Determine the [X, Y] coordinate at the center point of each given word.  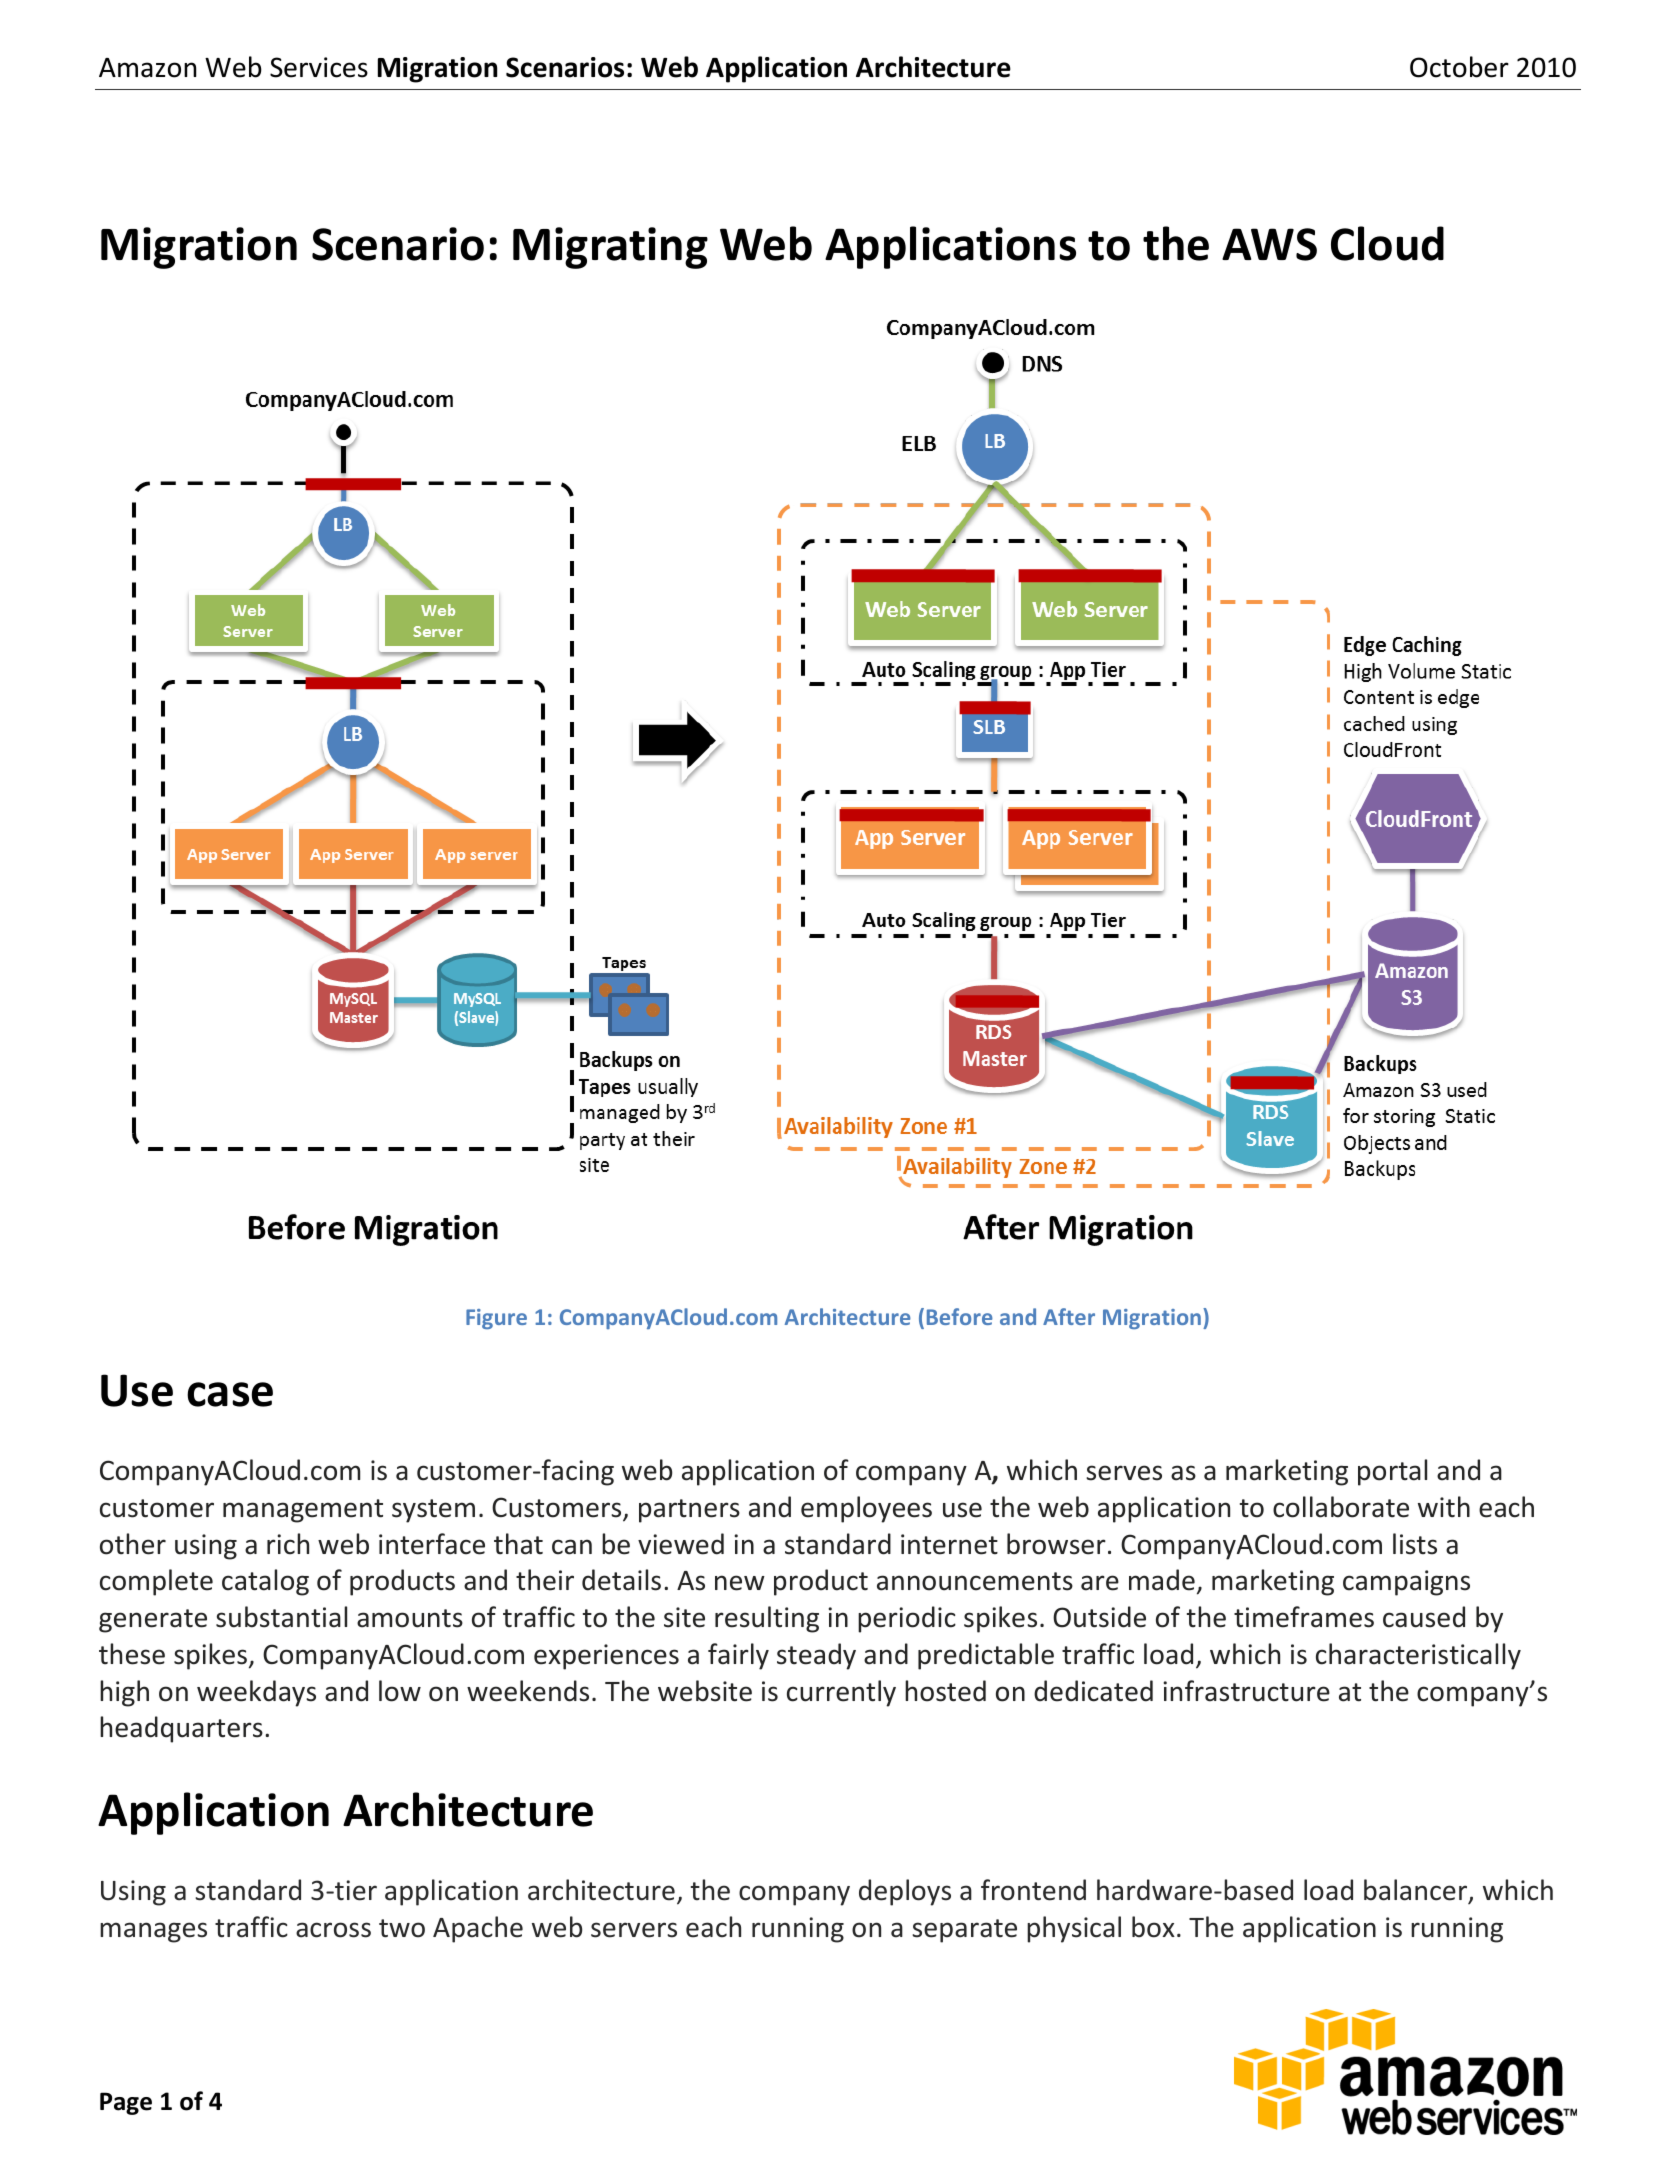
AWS [1269, 244]
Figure [496, 1319]
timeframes [1304, 1617]
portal [1392, 1472]
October [1459, 67]
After [1069, 1316]
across [333, 1930]
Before [960, 1316]
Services [319, 67]
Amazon [147, 68]
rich [288, 1544]
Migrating [610, 248]
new [740, 1583]
